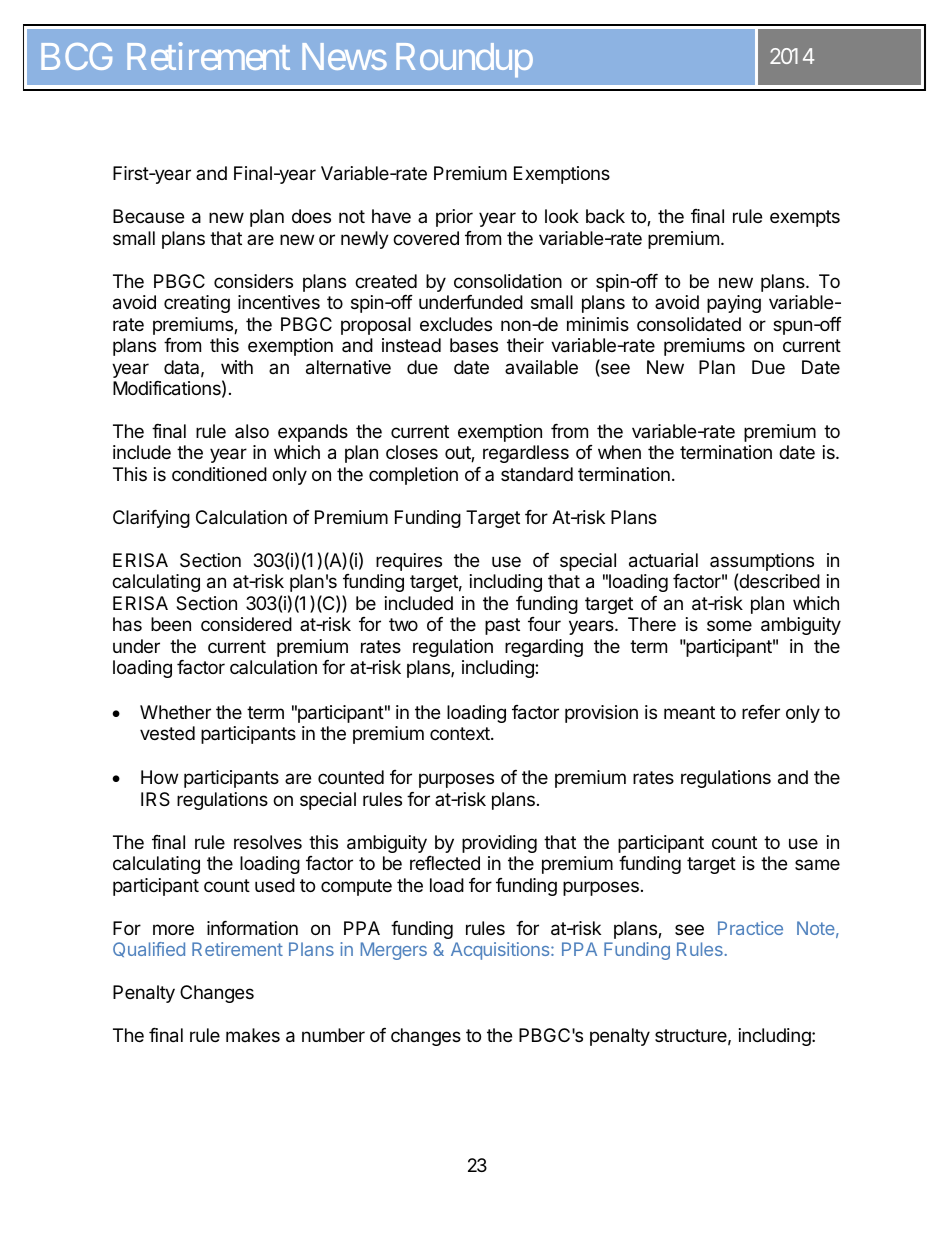 The image size is (952, 1233). Describe the element at coordinates (454, 218) in the screenshot. I see `prior` at that location.
